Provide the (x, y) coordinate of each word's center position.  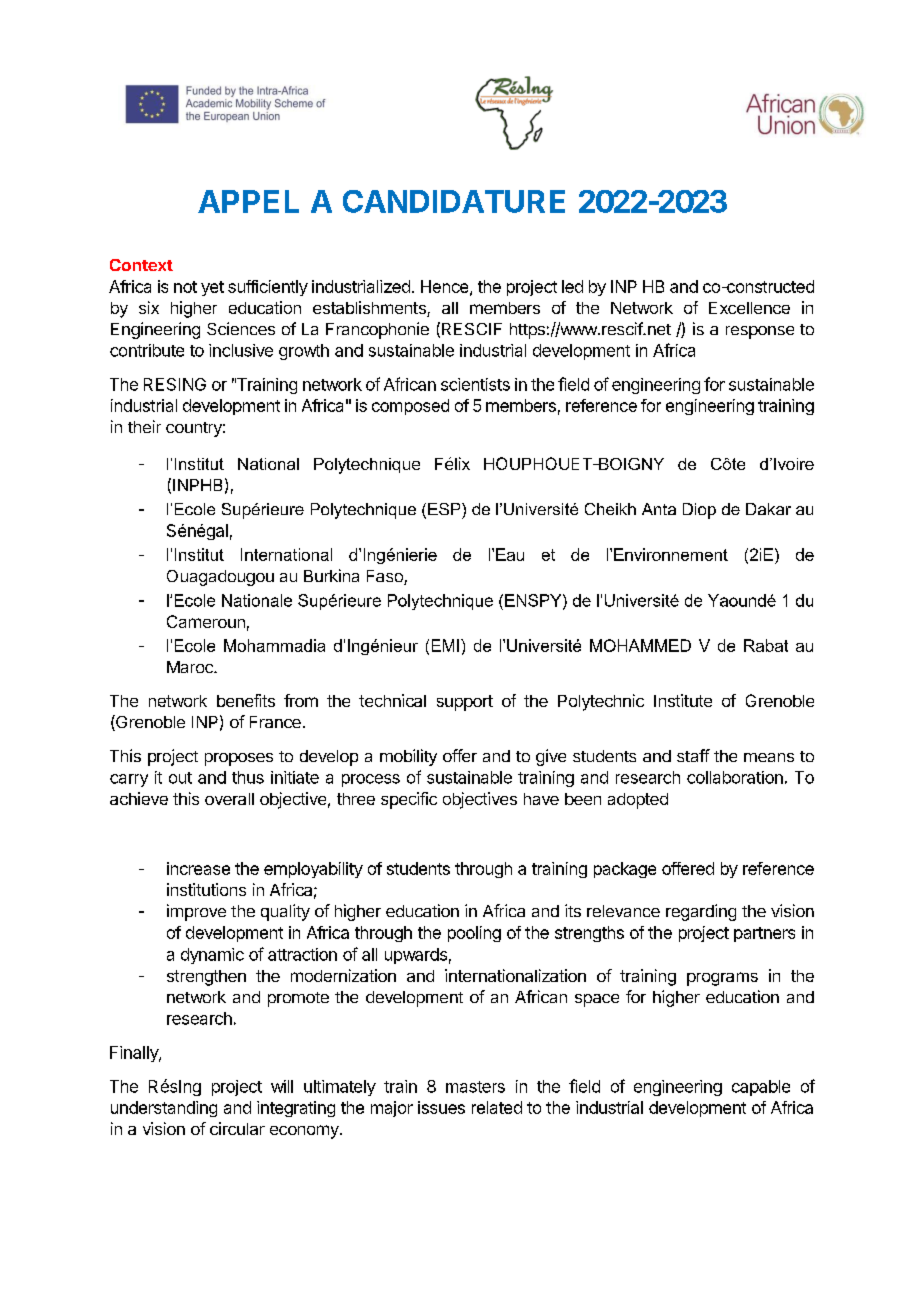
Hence (446, 287)
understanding (164, 1109)
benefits (246, 700)
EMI (445, 645)
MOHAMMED (640, 645)
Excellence (749, 308)
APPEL (248, 201)
